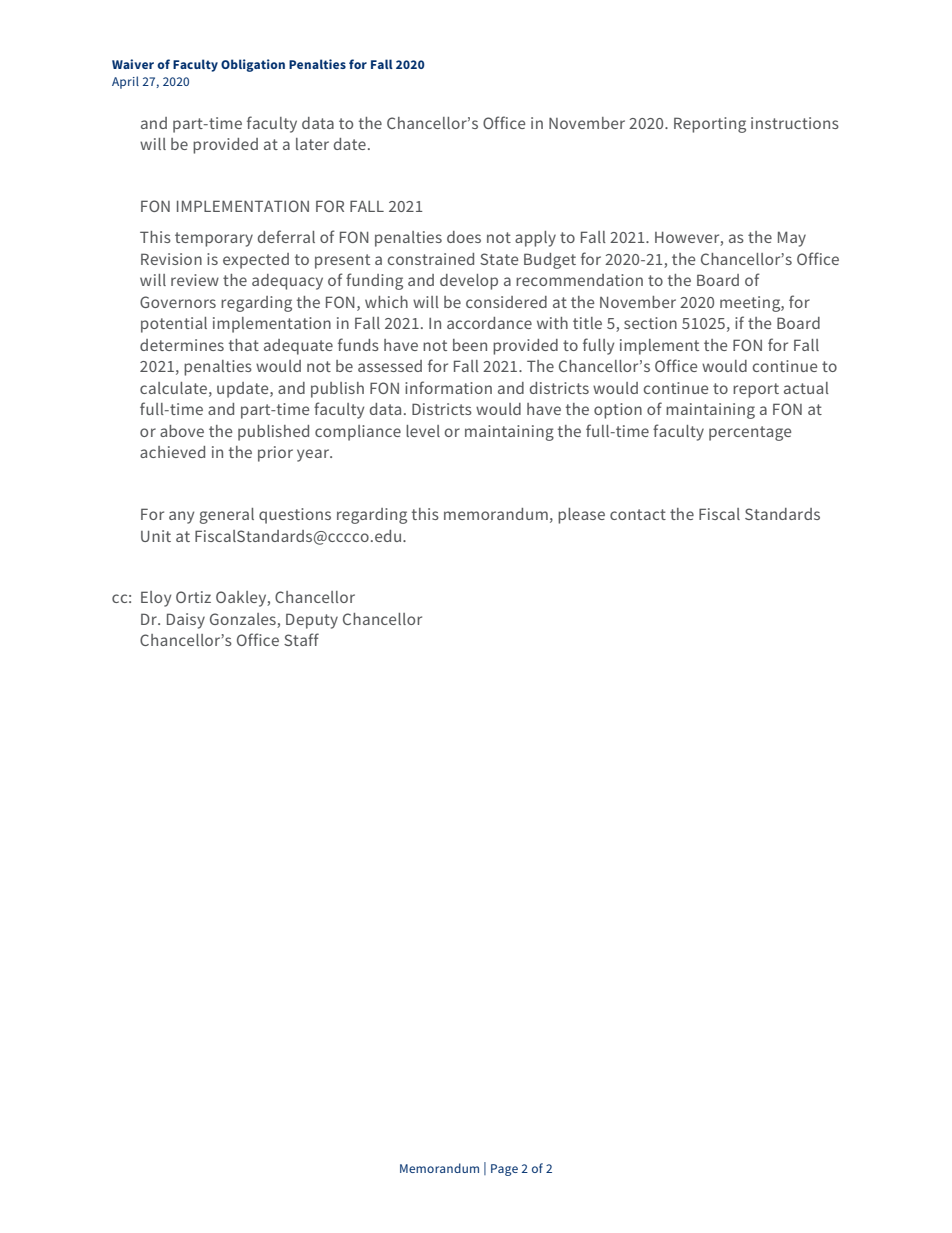 This image has width=952, height=1233. Describe the element at coordinates (312, 144) in the image. I see `later` at that location.
